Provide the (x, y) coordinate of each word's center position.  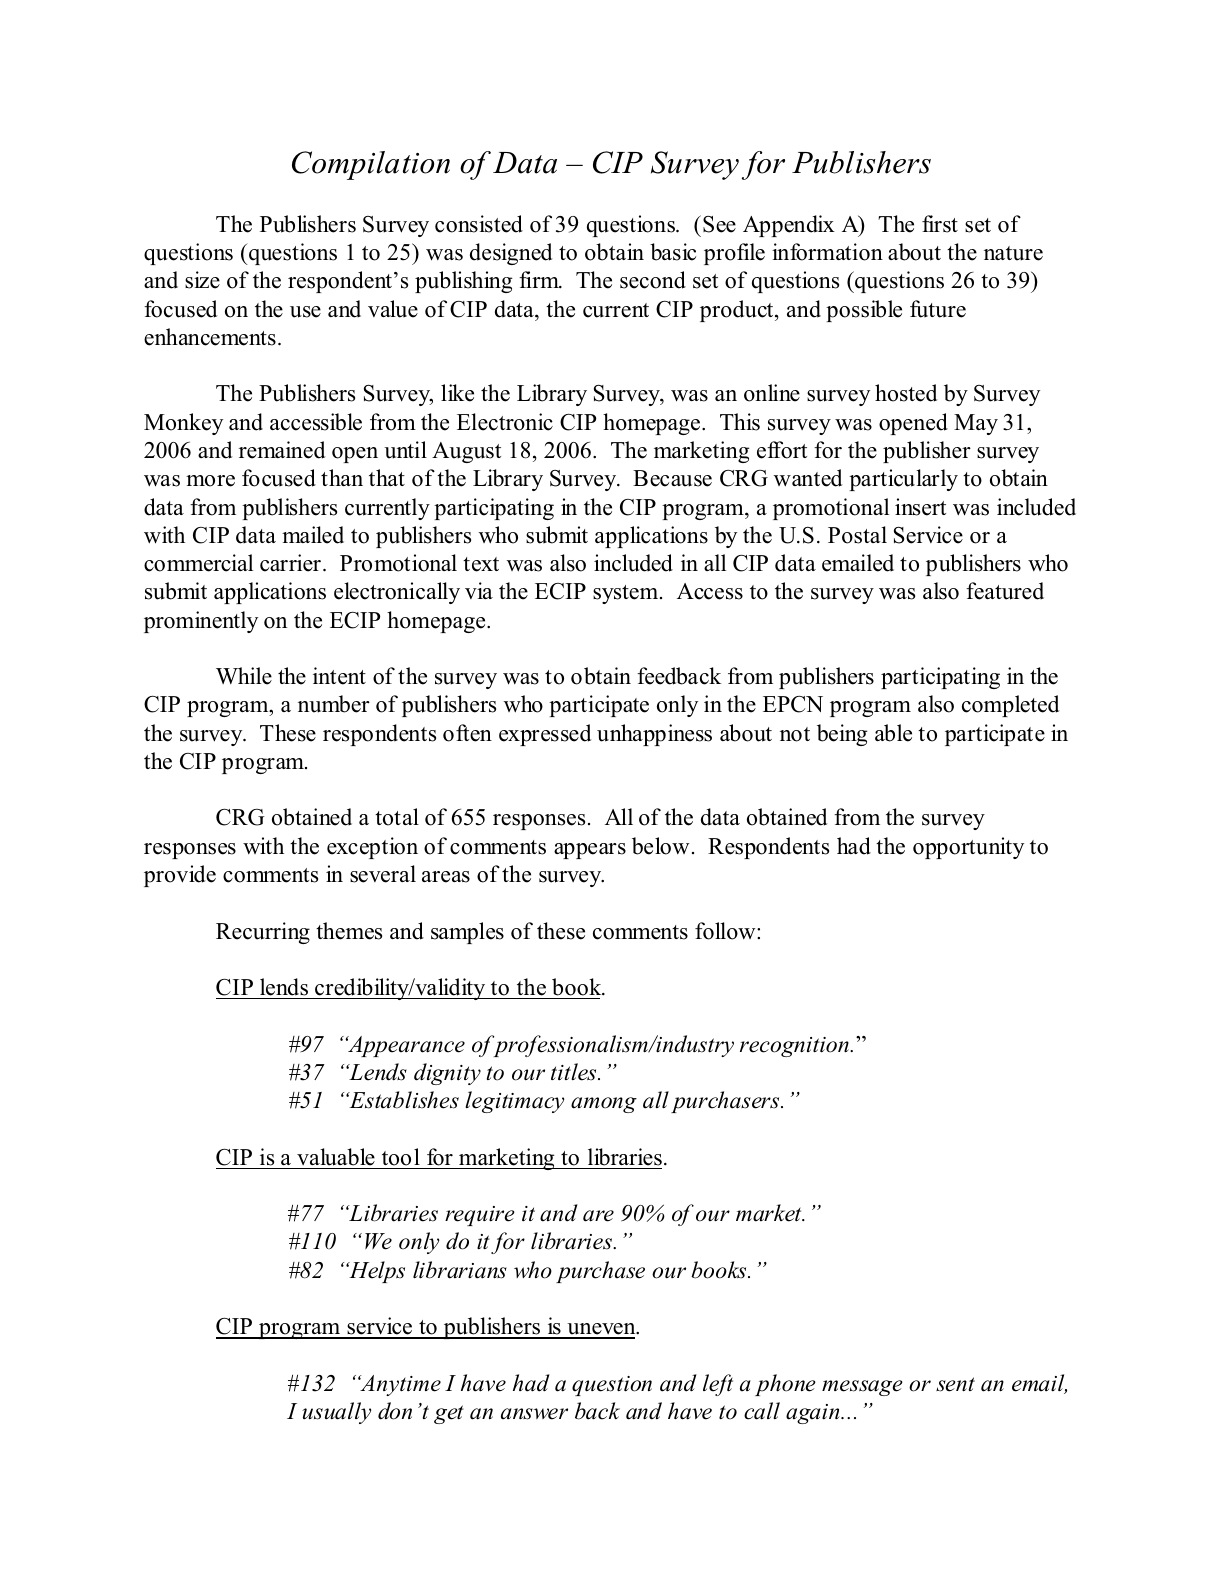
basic (673, 252)
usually (336, 1413)
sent (955, 1384)
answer (534, 1414)
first (940, 224)
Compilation (371, 165)
